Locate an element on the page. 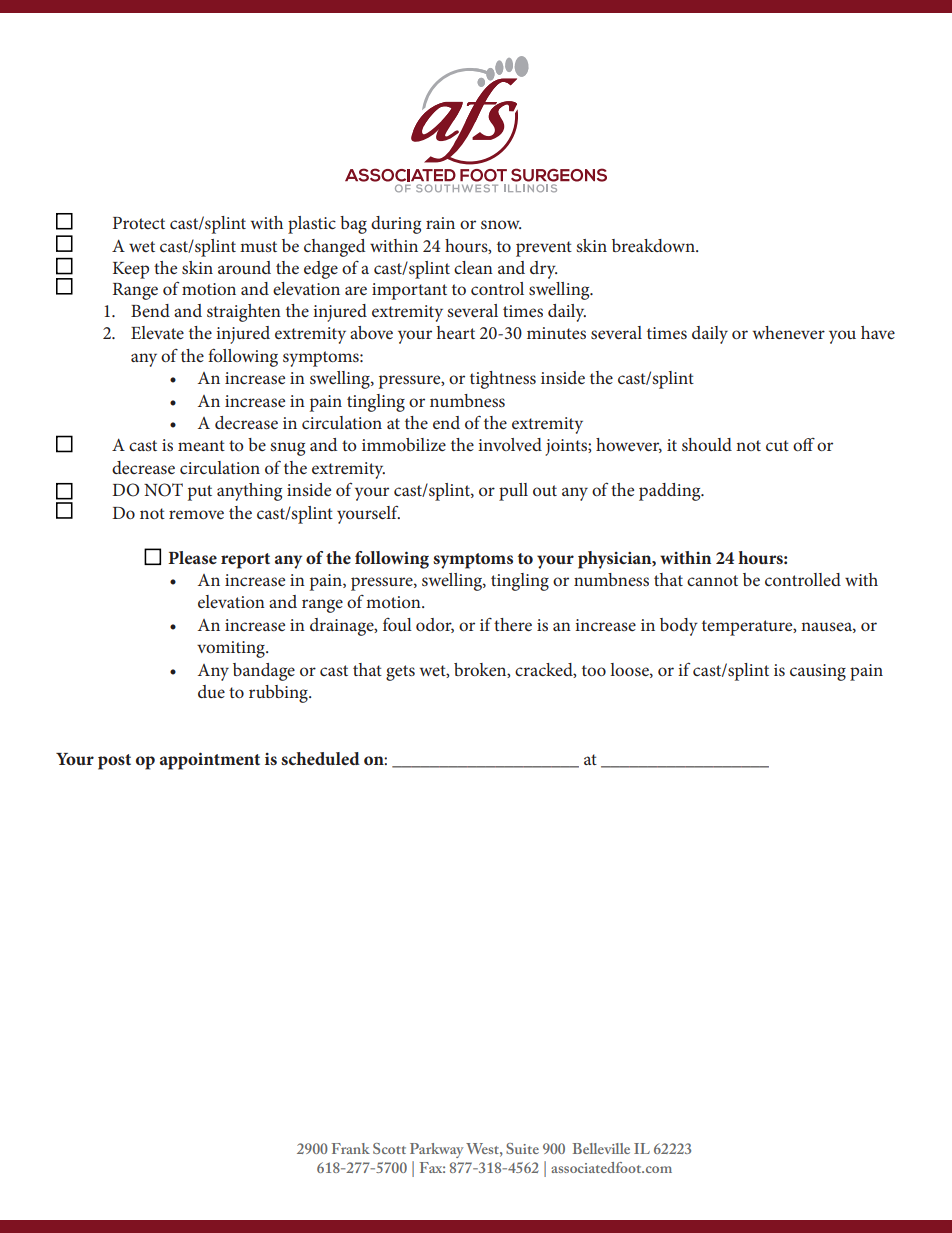 The image size is (952, 1233). gets is located at coordinates (400, 673).
